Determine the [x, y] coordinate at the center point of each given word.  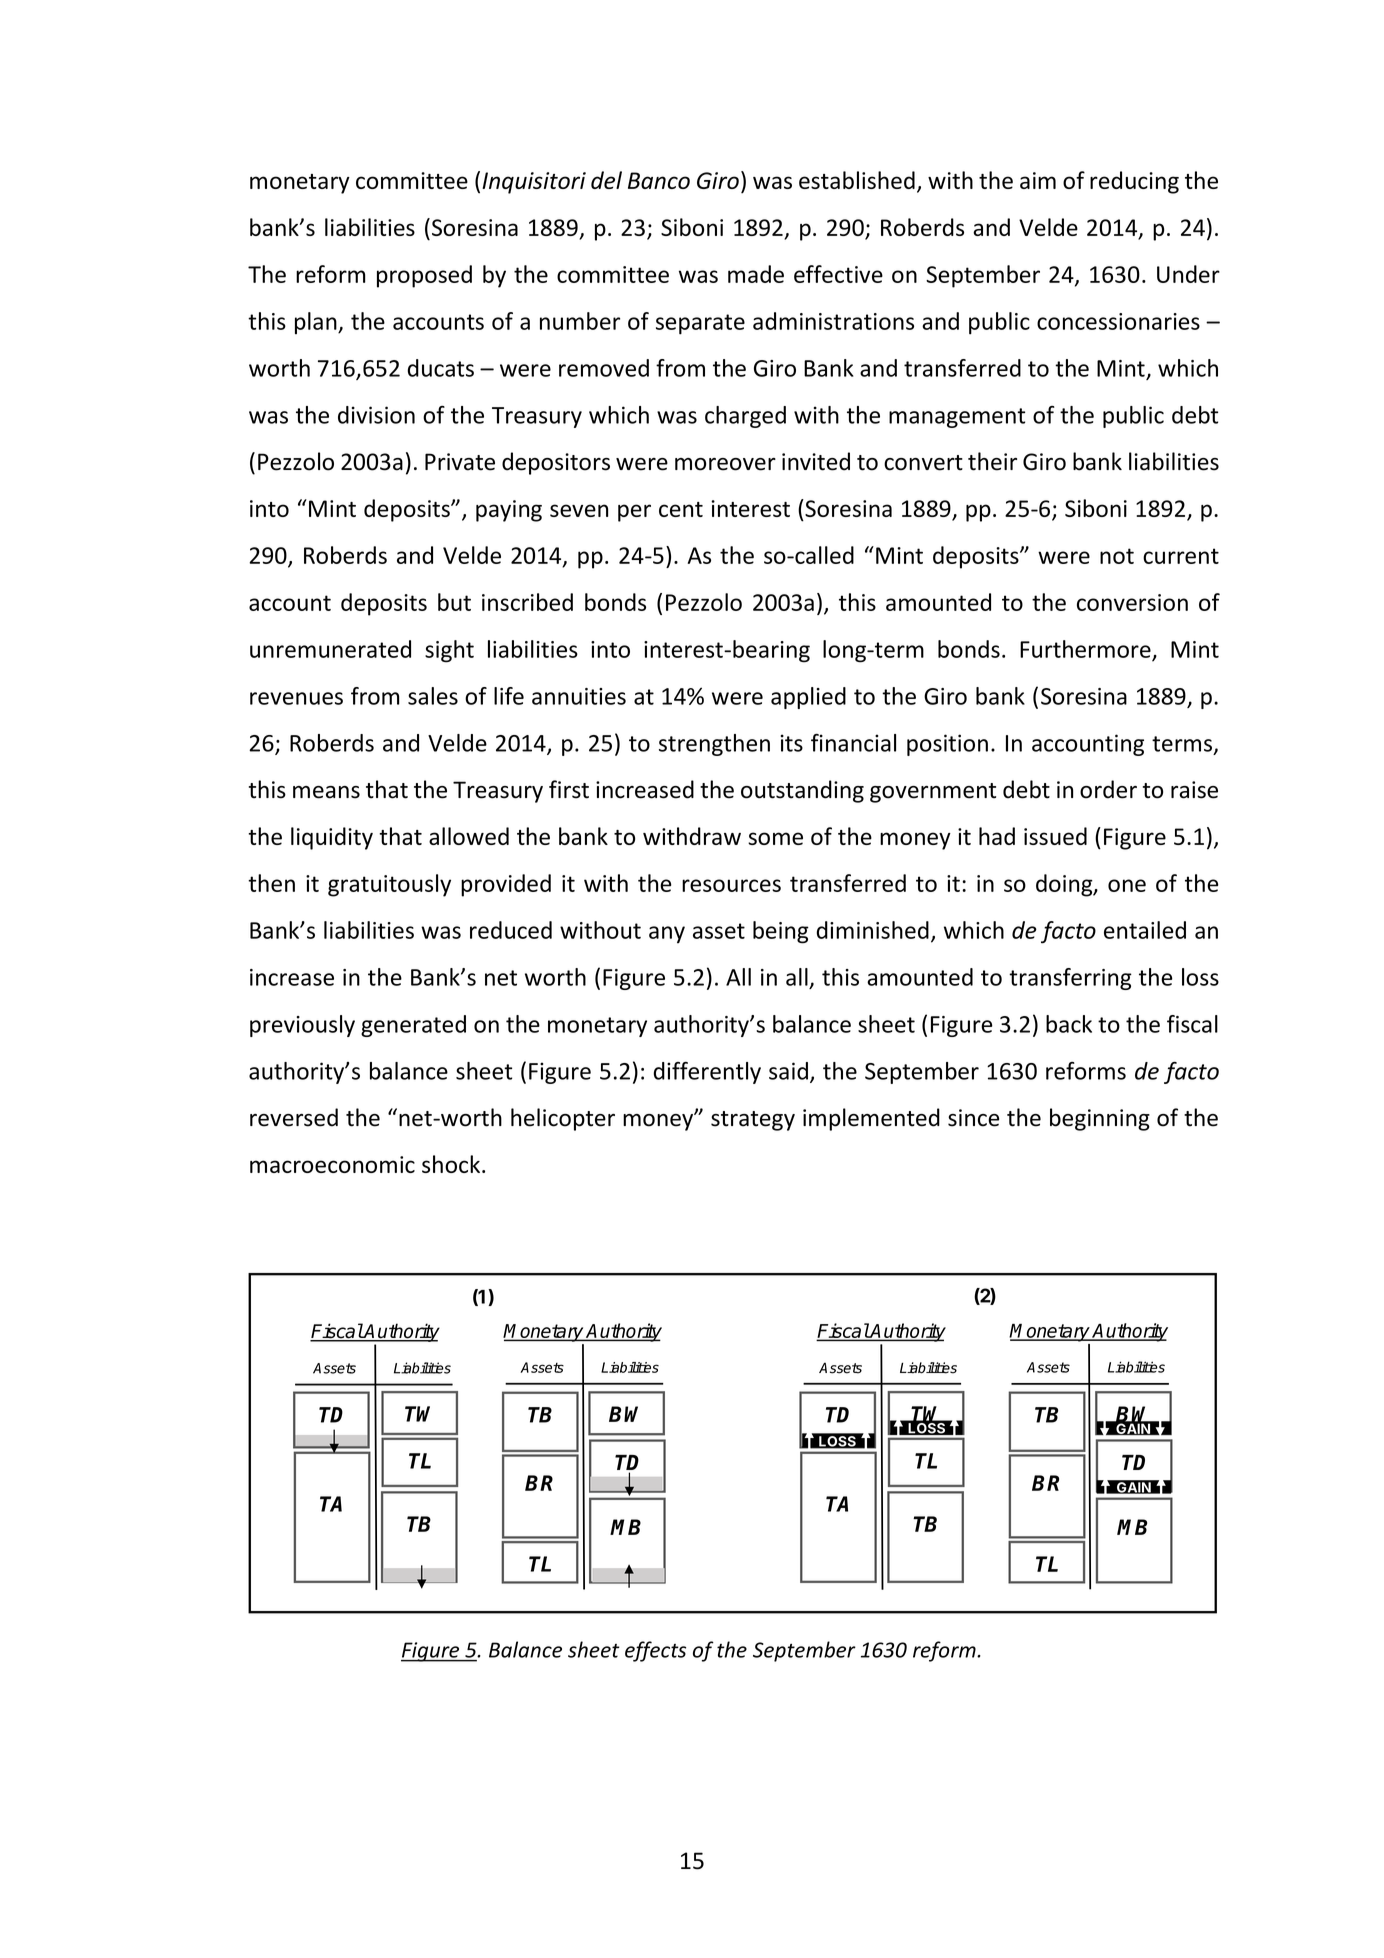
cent [681, 509]
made [756, 274]
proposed [424, 276]
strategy [753, 1121]
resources [731, 885]
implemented [871, 1119]
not [1117, 556]
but [454, 602]
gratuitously [389, 885]
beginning [1100, 1119]
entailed [1145, 930]
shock [451, 1164]
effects [655, 1651]
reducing [1134, 182]
